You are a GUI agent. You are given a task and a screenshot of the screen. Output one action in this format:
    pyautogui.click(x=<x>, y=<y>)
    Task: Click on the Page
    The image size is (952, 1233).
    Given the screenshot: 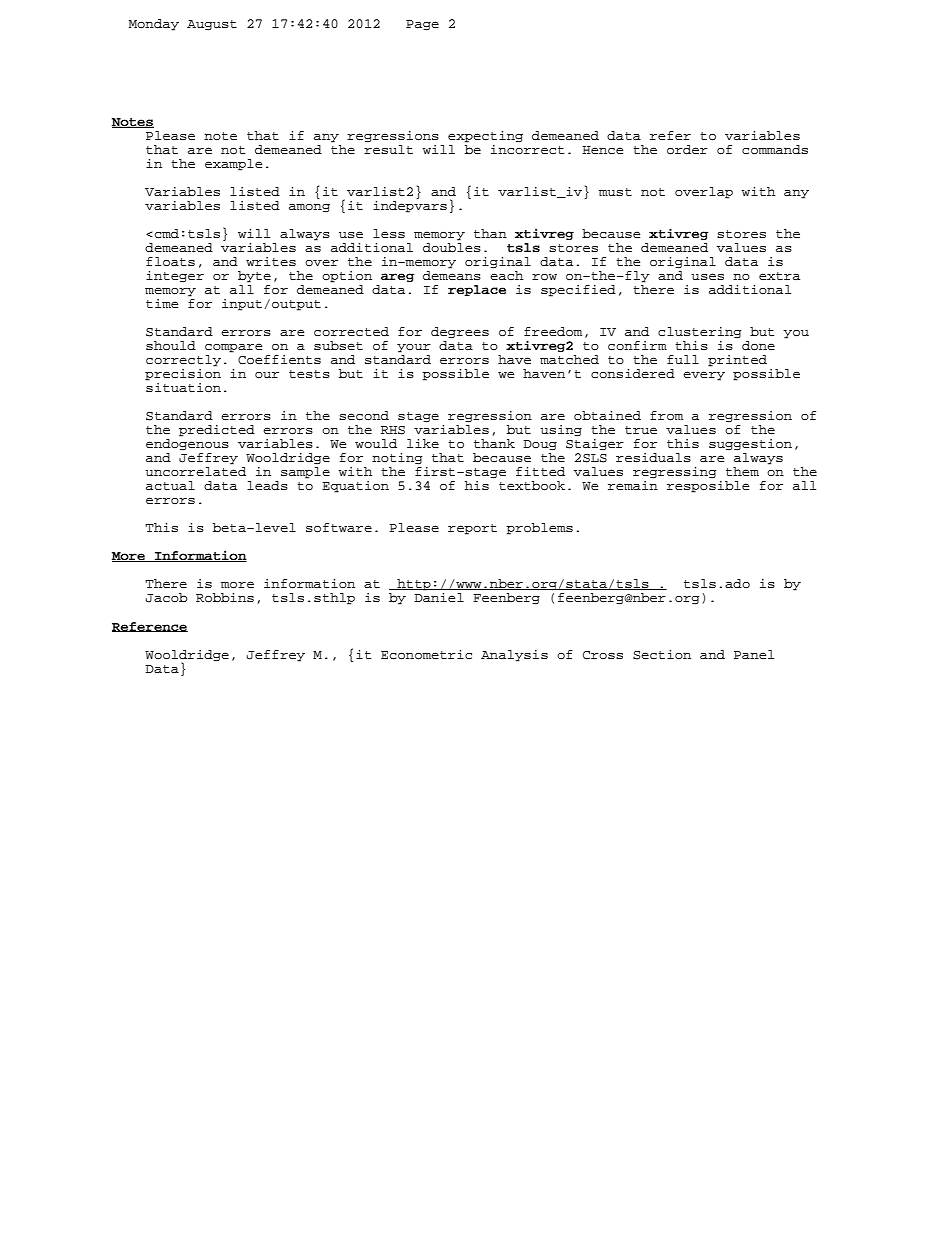 What is the action you would take?
    pyautogui.click(x=422, y=25)
